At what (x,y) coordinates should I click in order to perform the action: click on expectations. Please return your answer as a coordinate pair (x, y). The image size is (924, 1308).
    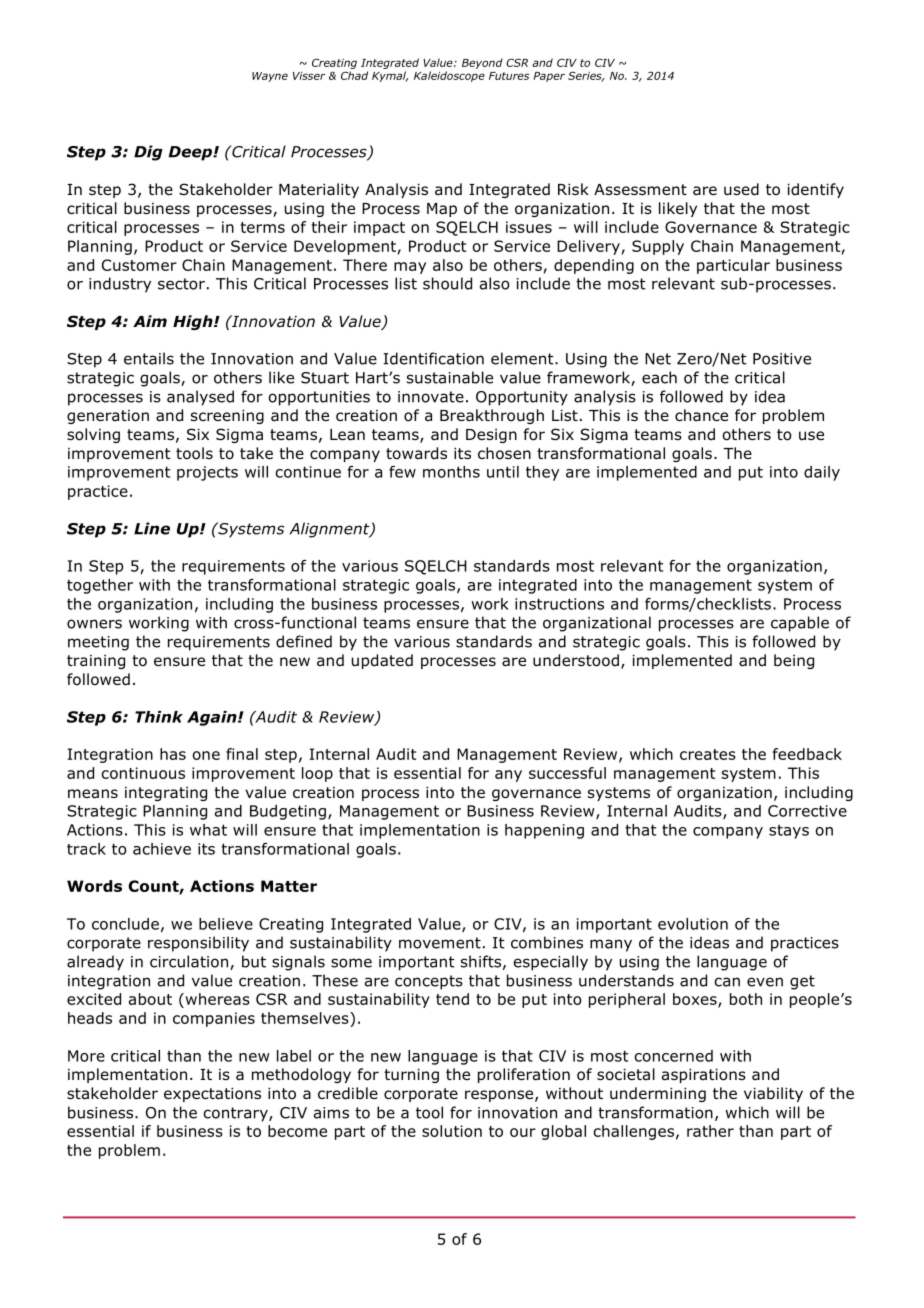
    Looking at the image, I should click on (212, 1095).
